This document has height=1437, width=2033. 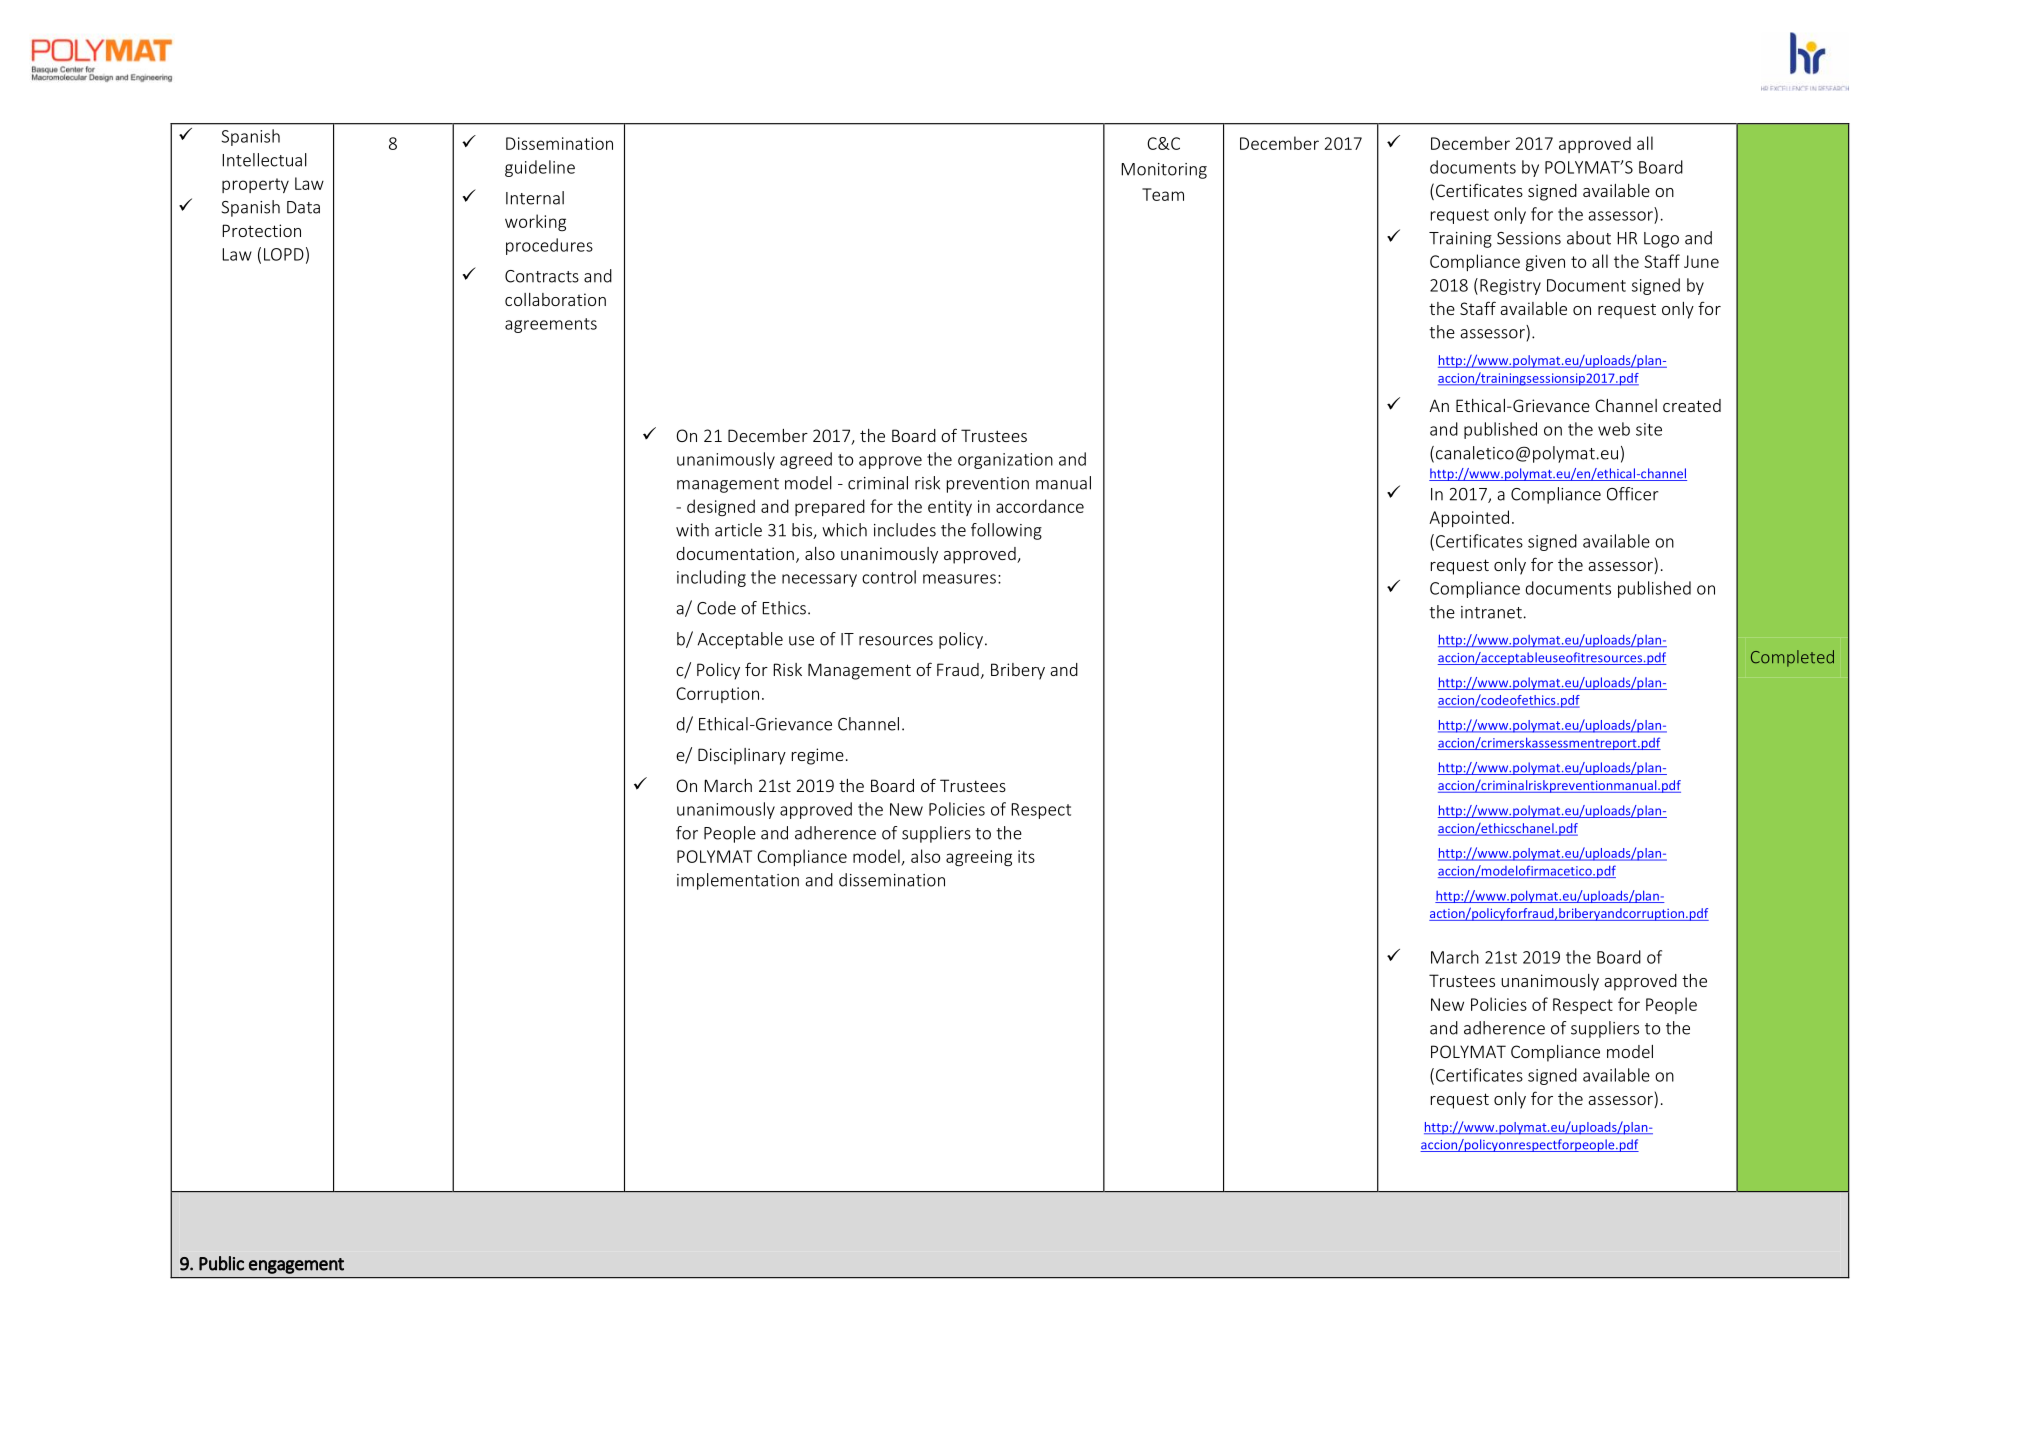 What do you see at coordinates (1163, 194) in the document?
I see `Team` at bounding box center [1163, 194].
